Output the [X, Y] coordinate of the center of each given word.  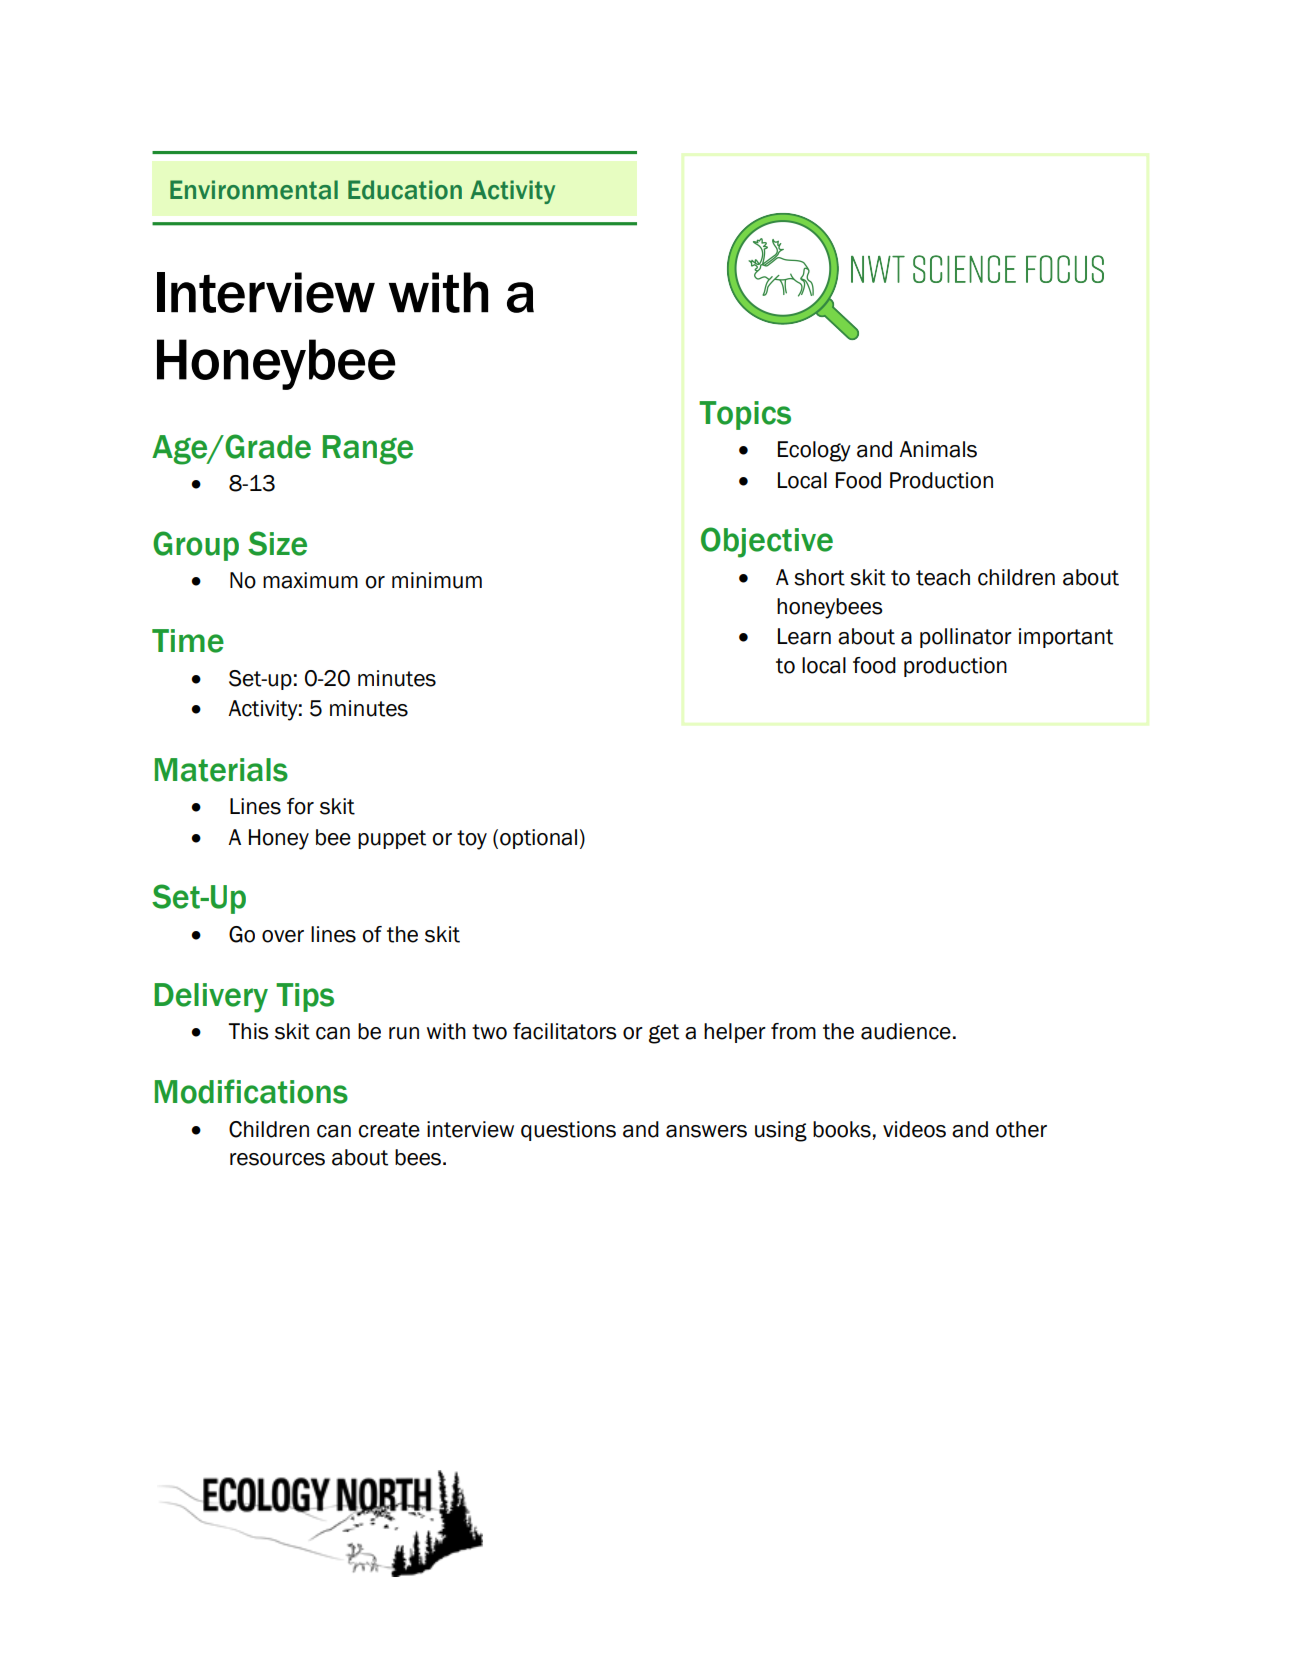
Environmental [254, 190]
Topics [745, 415]
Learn [804, 636]
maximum [310, 580]
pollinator [966, 638]
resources [277, 1159]
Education [405, 190]
